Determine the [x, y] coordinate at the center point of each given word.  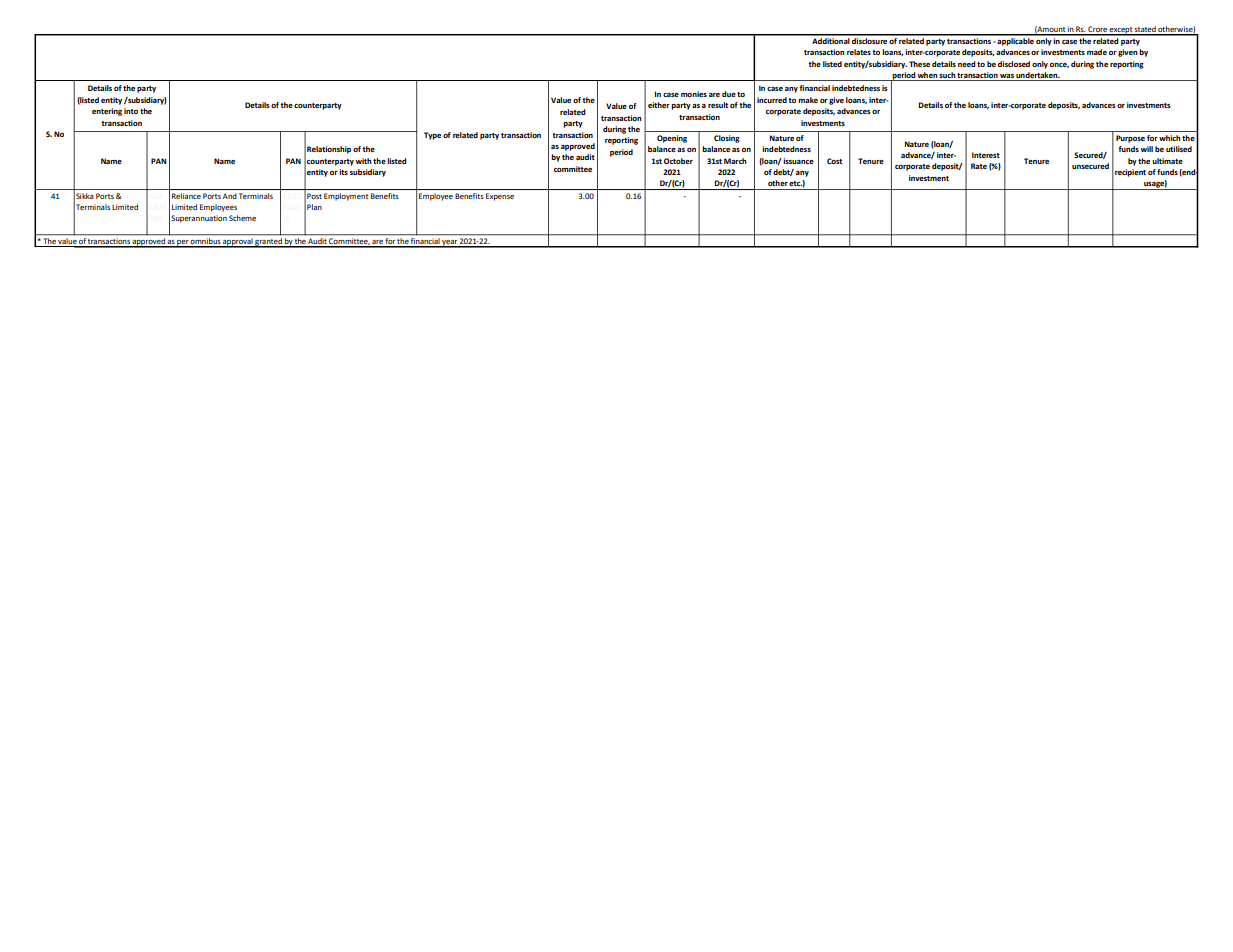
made [1097, 52]
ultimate [1167, 161]
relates [859, 52]
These [919, 64]
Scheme [242, 218]
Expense [500, 197]
